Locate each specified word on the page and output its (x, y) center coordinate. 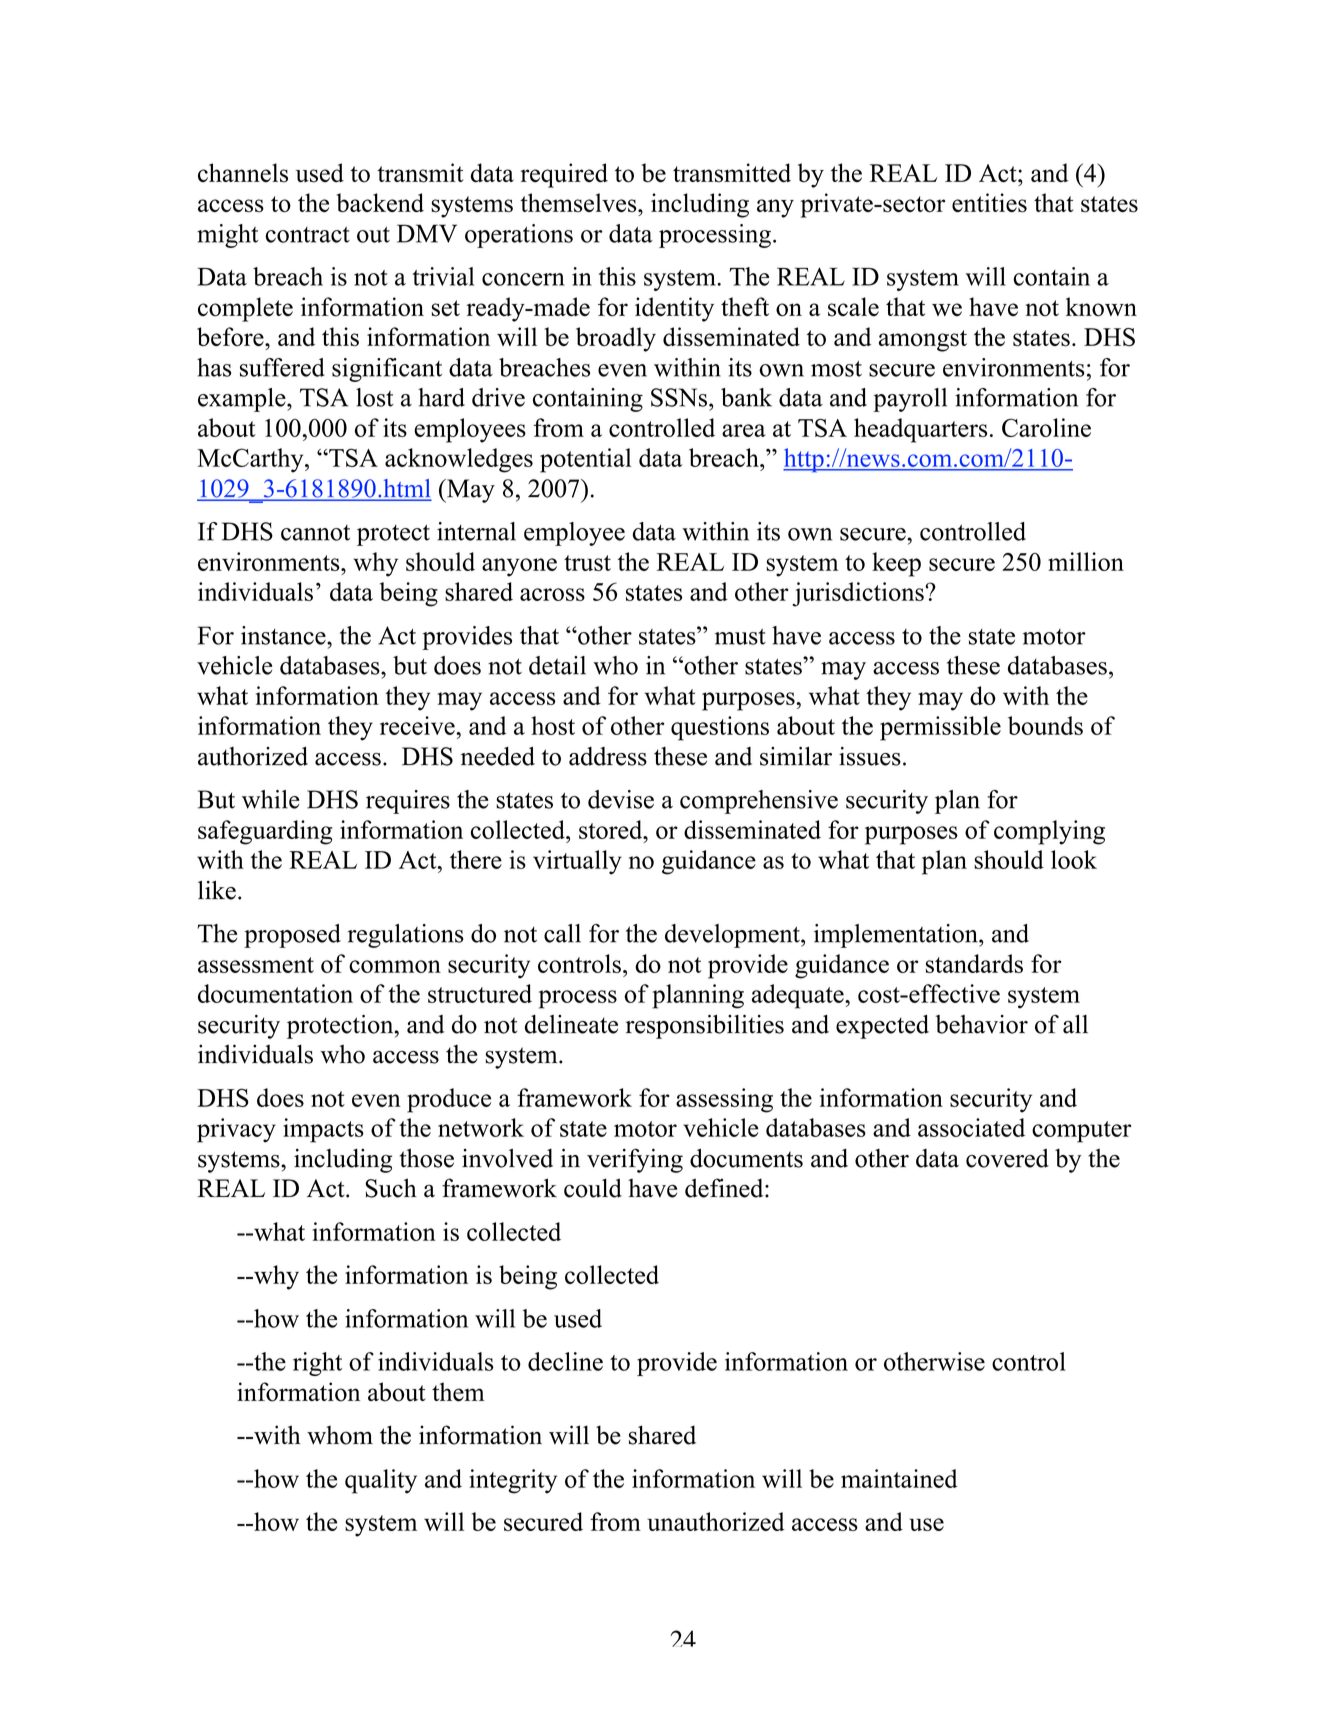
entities (989, 203)
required (564, 175)
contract (308, 235)
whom (340, 1435)
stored (612, 829)
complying (1049, 832)
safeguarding (265, 832)
